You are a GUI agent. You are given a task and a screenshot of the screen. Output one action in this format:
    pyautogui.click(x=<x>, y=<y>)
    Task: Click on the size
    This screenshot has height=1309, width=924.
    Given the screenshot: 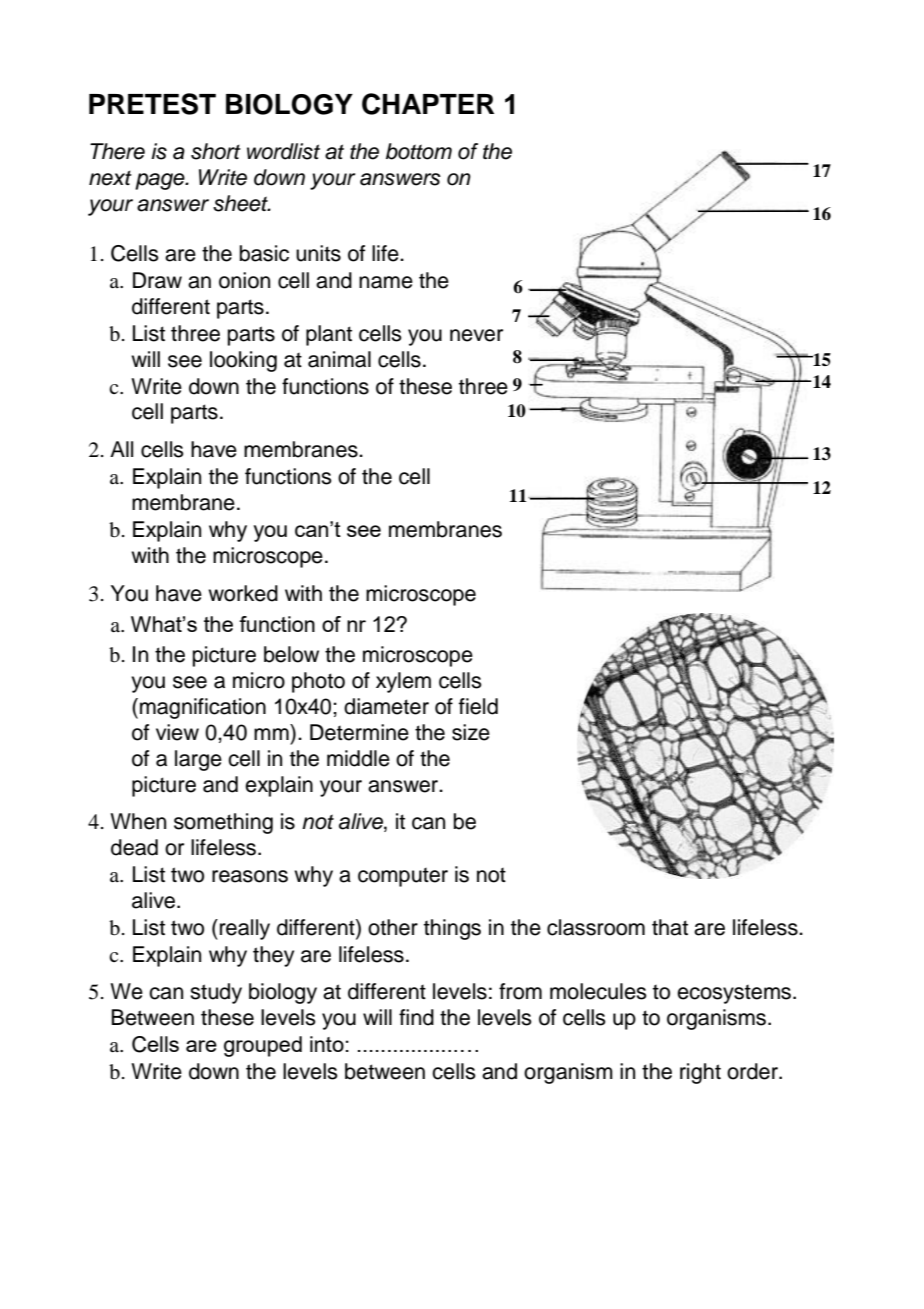 What is the action you would take?
    pyautogui.click(x=471, y=732)
